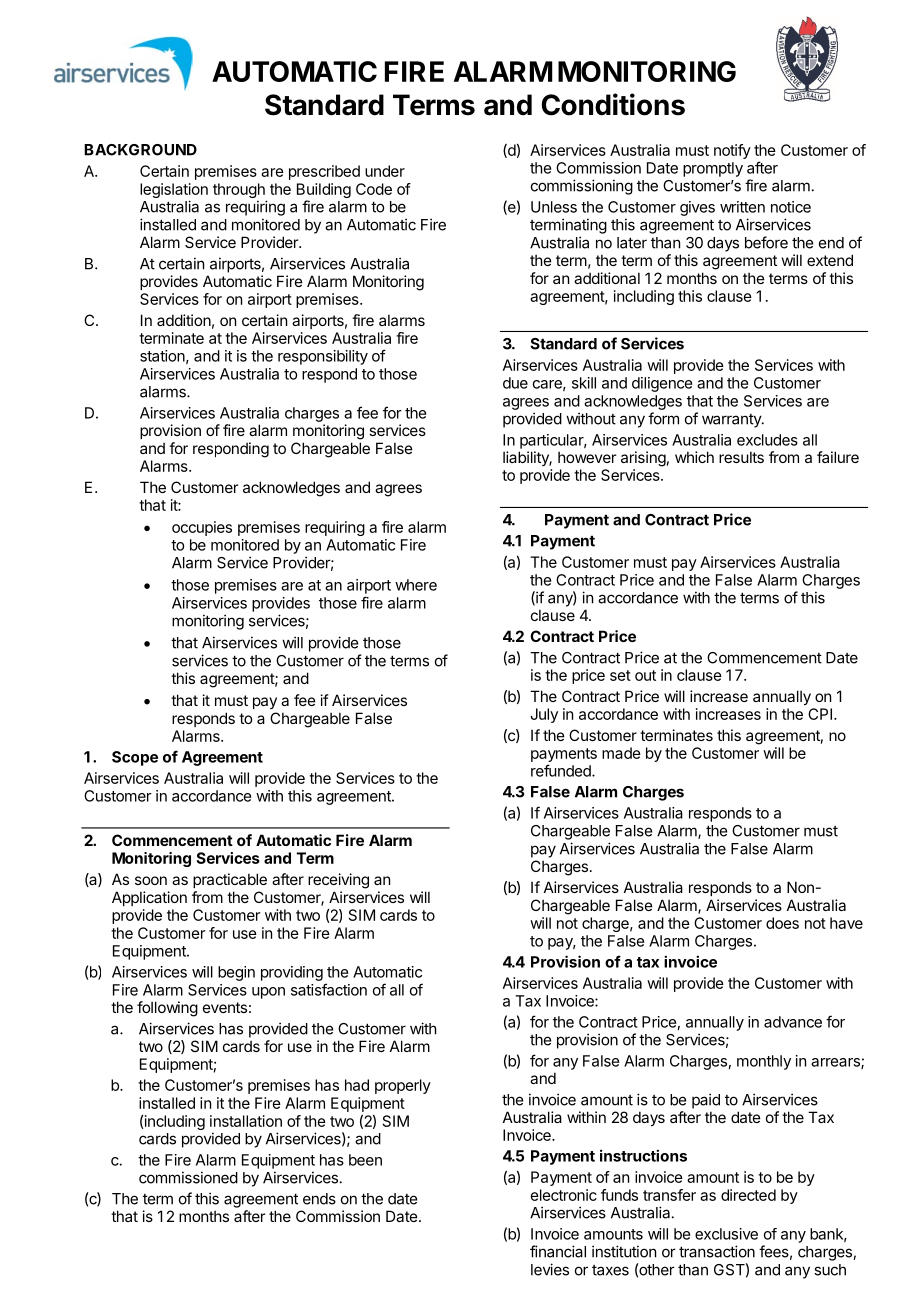 The height and width of the image is (1308, 924). I want to click on exclusive, so click(726, 1234).
